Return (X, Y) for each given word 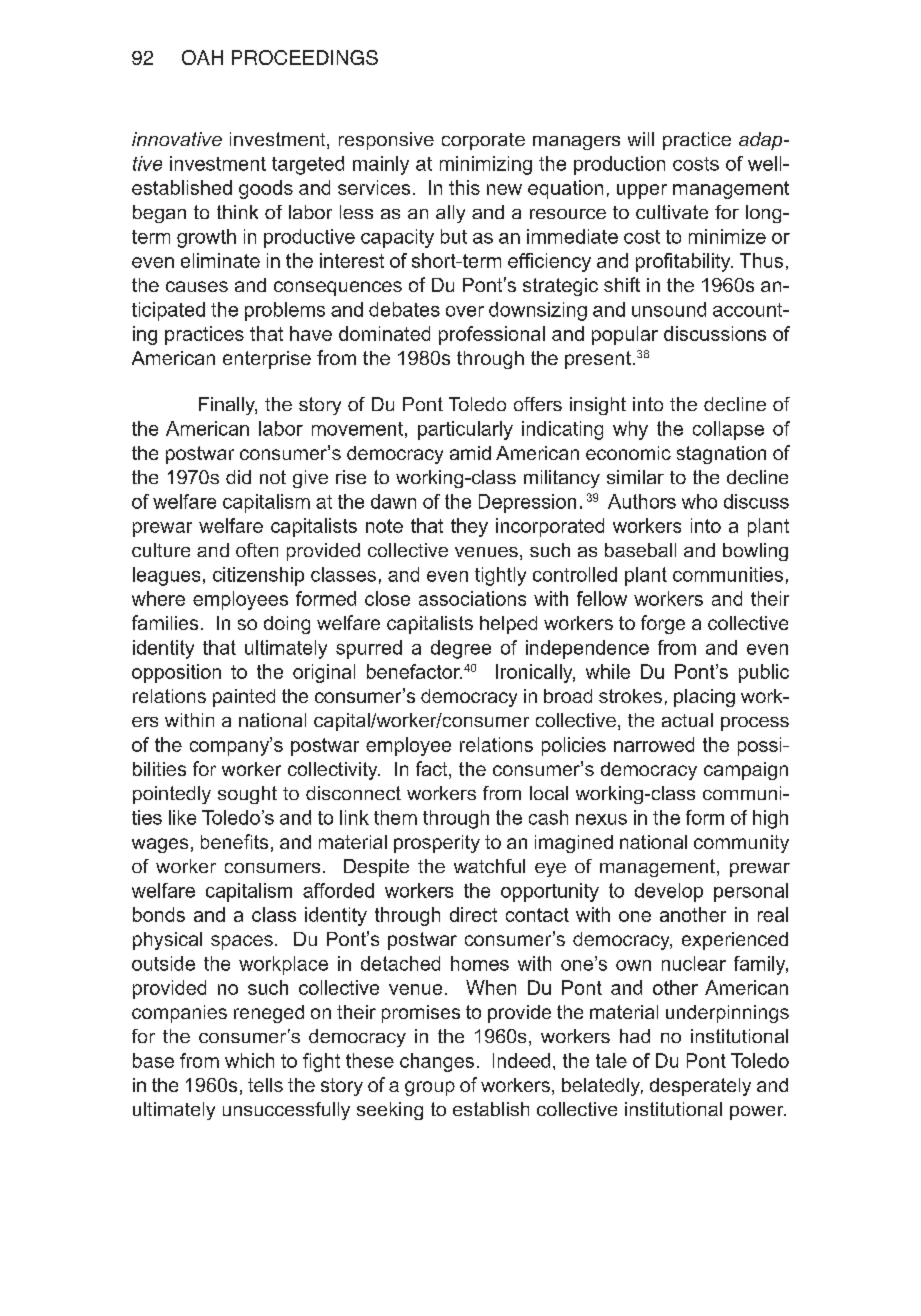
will (641, 139)
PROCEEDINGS (305, 57)
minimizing (486, 165)
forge (663, 624)
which (249, 1060)
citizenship (258, 576)
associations (472, 598)
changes (437, 1062)
